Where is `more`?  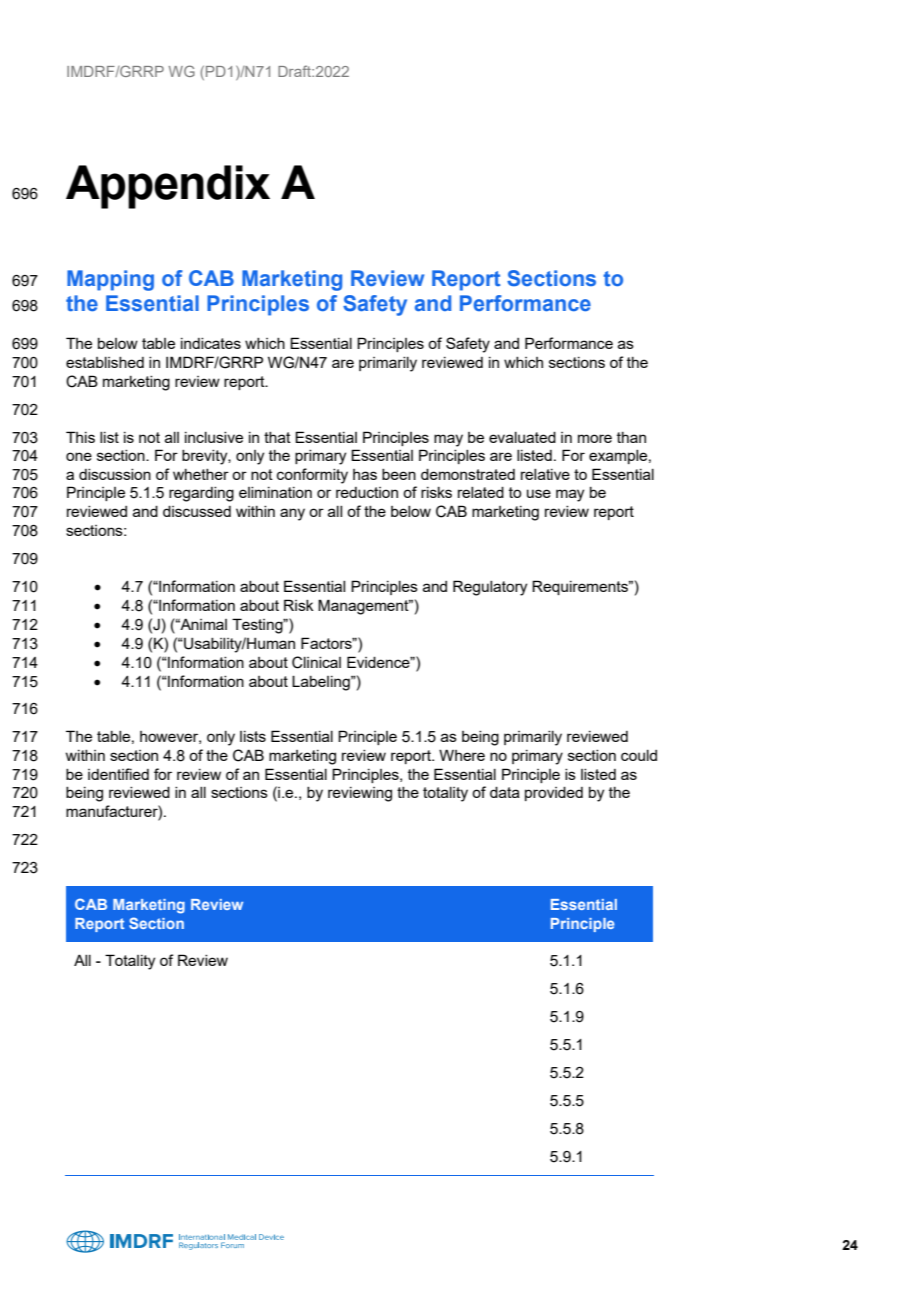 more is located at coordinates (595, 438).
